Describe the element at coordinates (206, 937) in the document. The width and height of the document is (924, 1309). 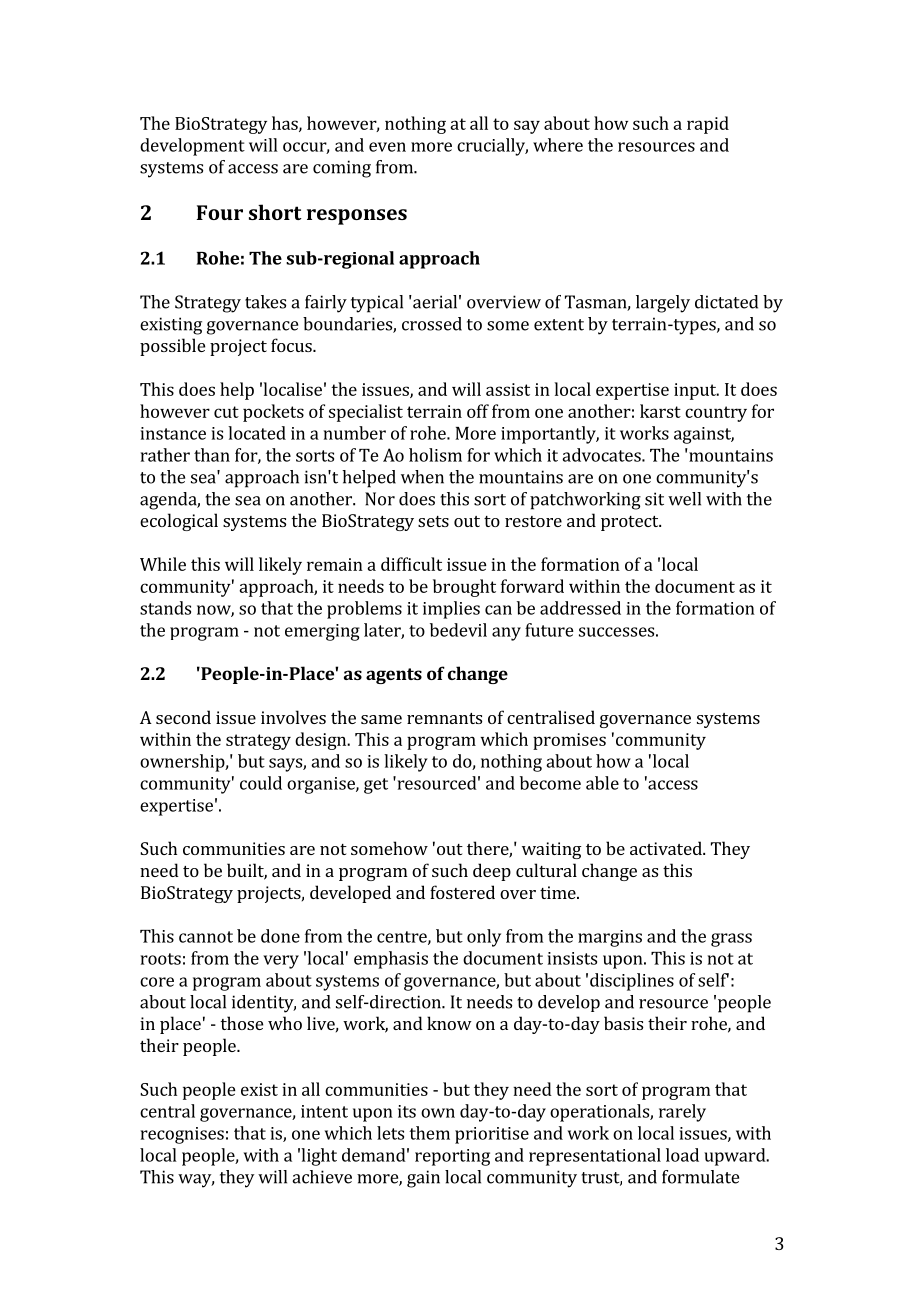
I see `cannot` at that location.
